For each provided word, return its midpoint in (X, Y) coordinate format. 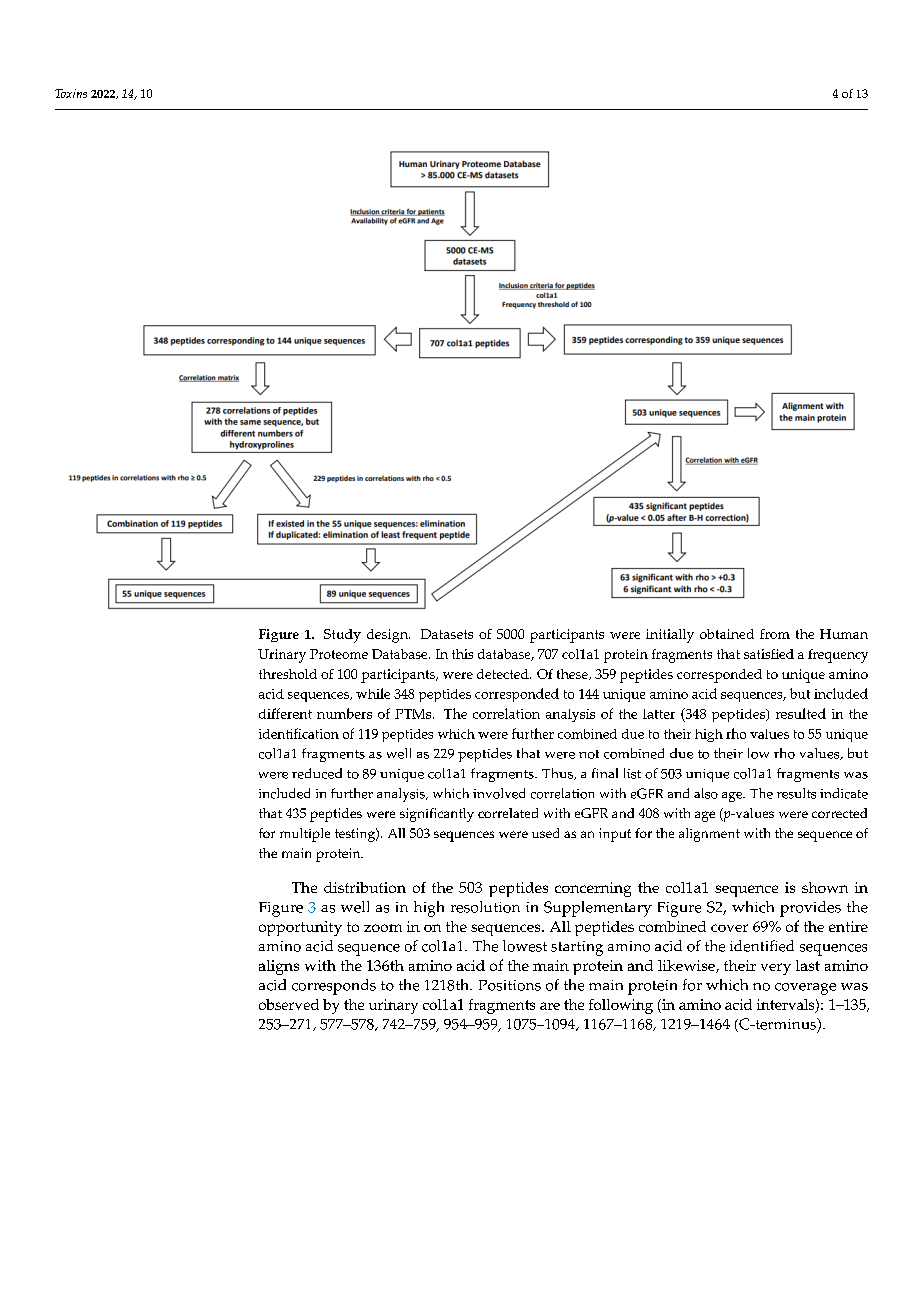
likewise (687, 966)
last (808, 965)
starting (577, 948)
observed (289, 1004)
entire (848, 926)
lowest (525, 946)
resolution (485, 907)
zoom (383, 928)
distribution (365, 887)
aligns (279, 967)
